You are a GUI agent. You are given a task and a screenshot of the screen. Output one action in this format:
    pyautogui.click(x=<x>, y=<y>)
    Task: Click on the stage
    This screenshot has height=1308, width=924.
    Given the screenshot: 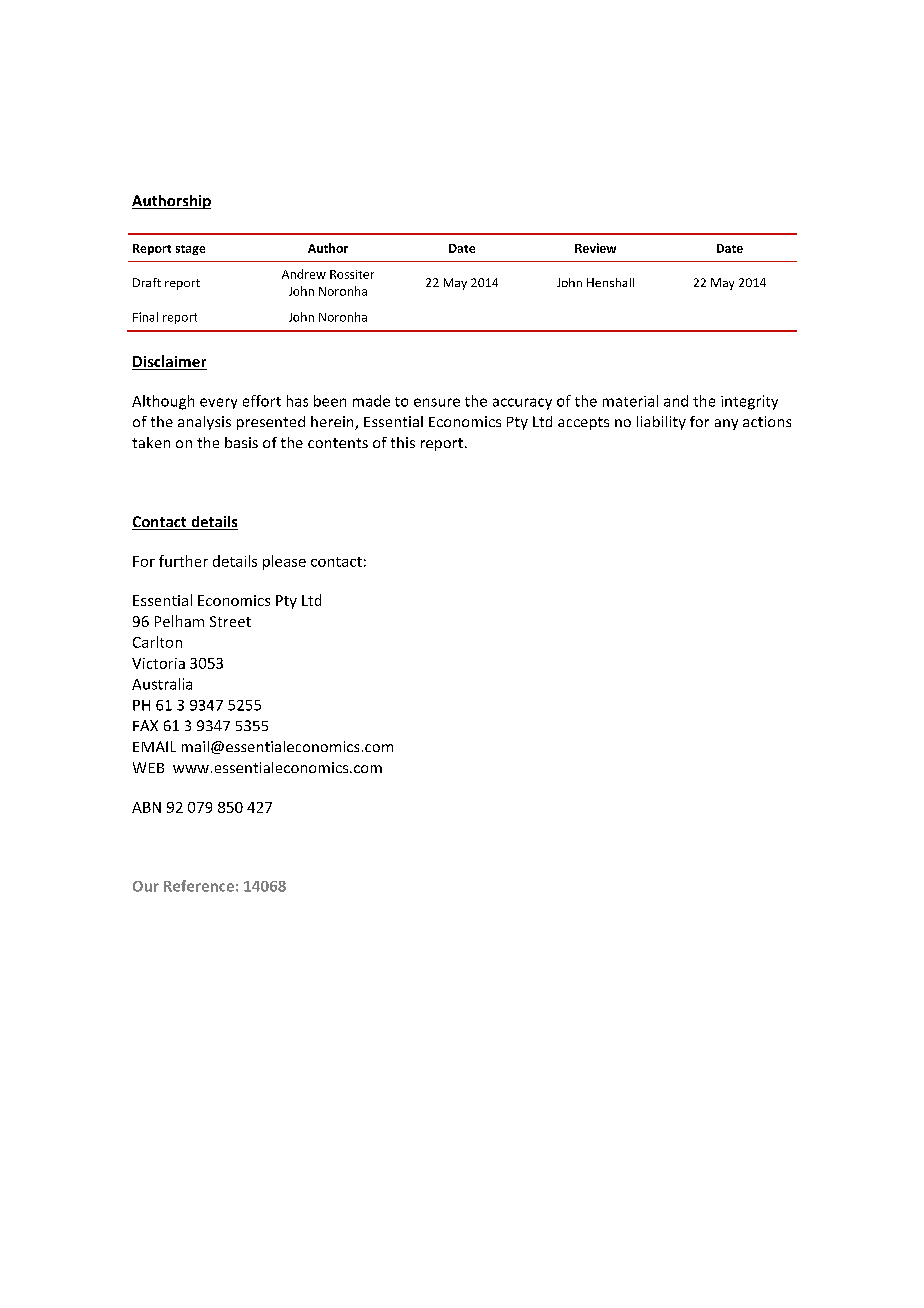 What is the action you would take?
    pyautogui.click(x=190, y=250)
